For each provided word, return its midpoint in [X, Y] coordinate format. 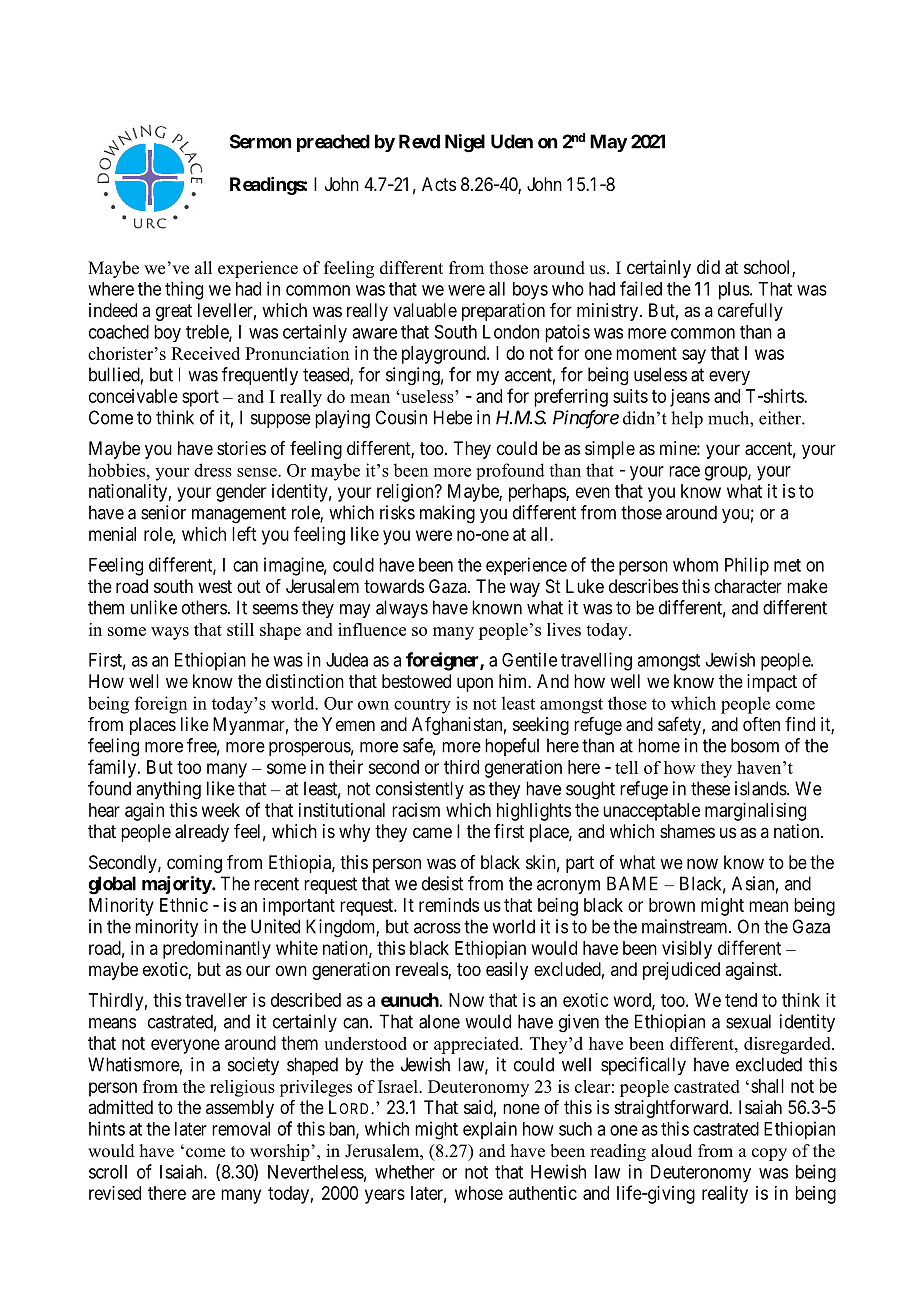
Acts [439, 184]
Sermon [260, 141]
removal [241, 1129]
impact [772, 683]
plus [734, 291]
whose [479, 1193]
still [240, 629]
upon [475, 684]
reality [725, 1195]
